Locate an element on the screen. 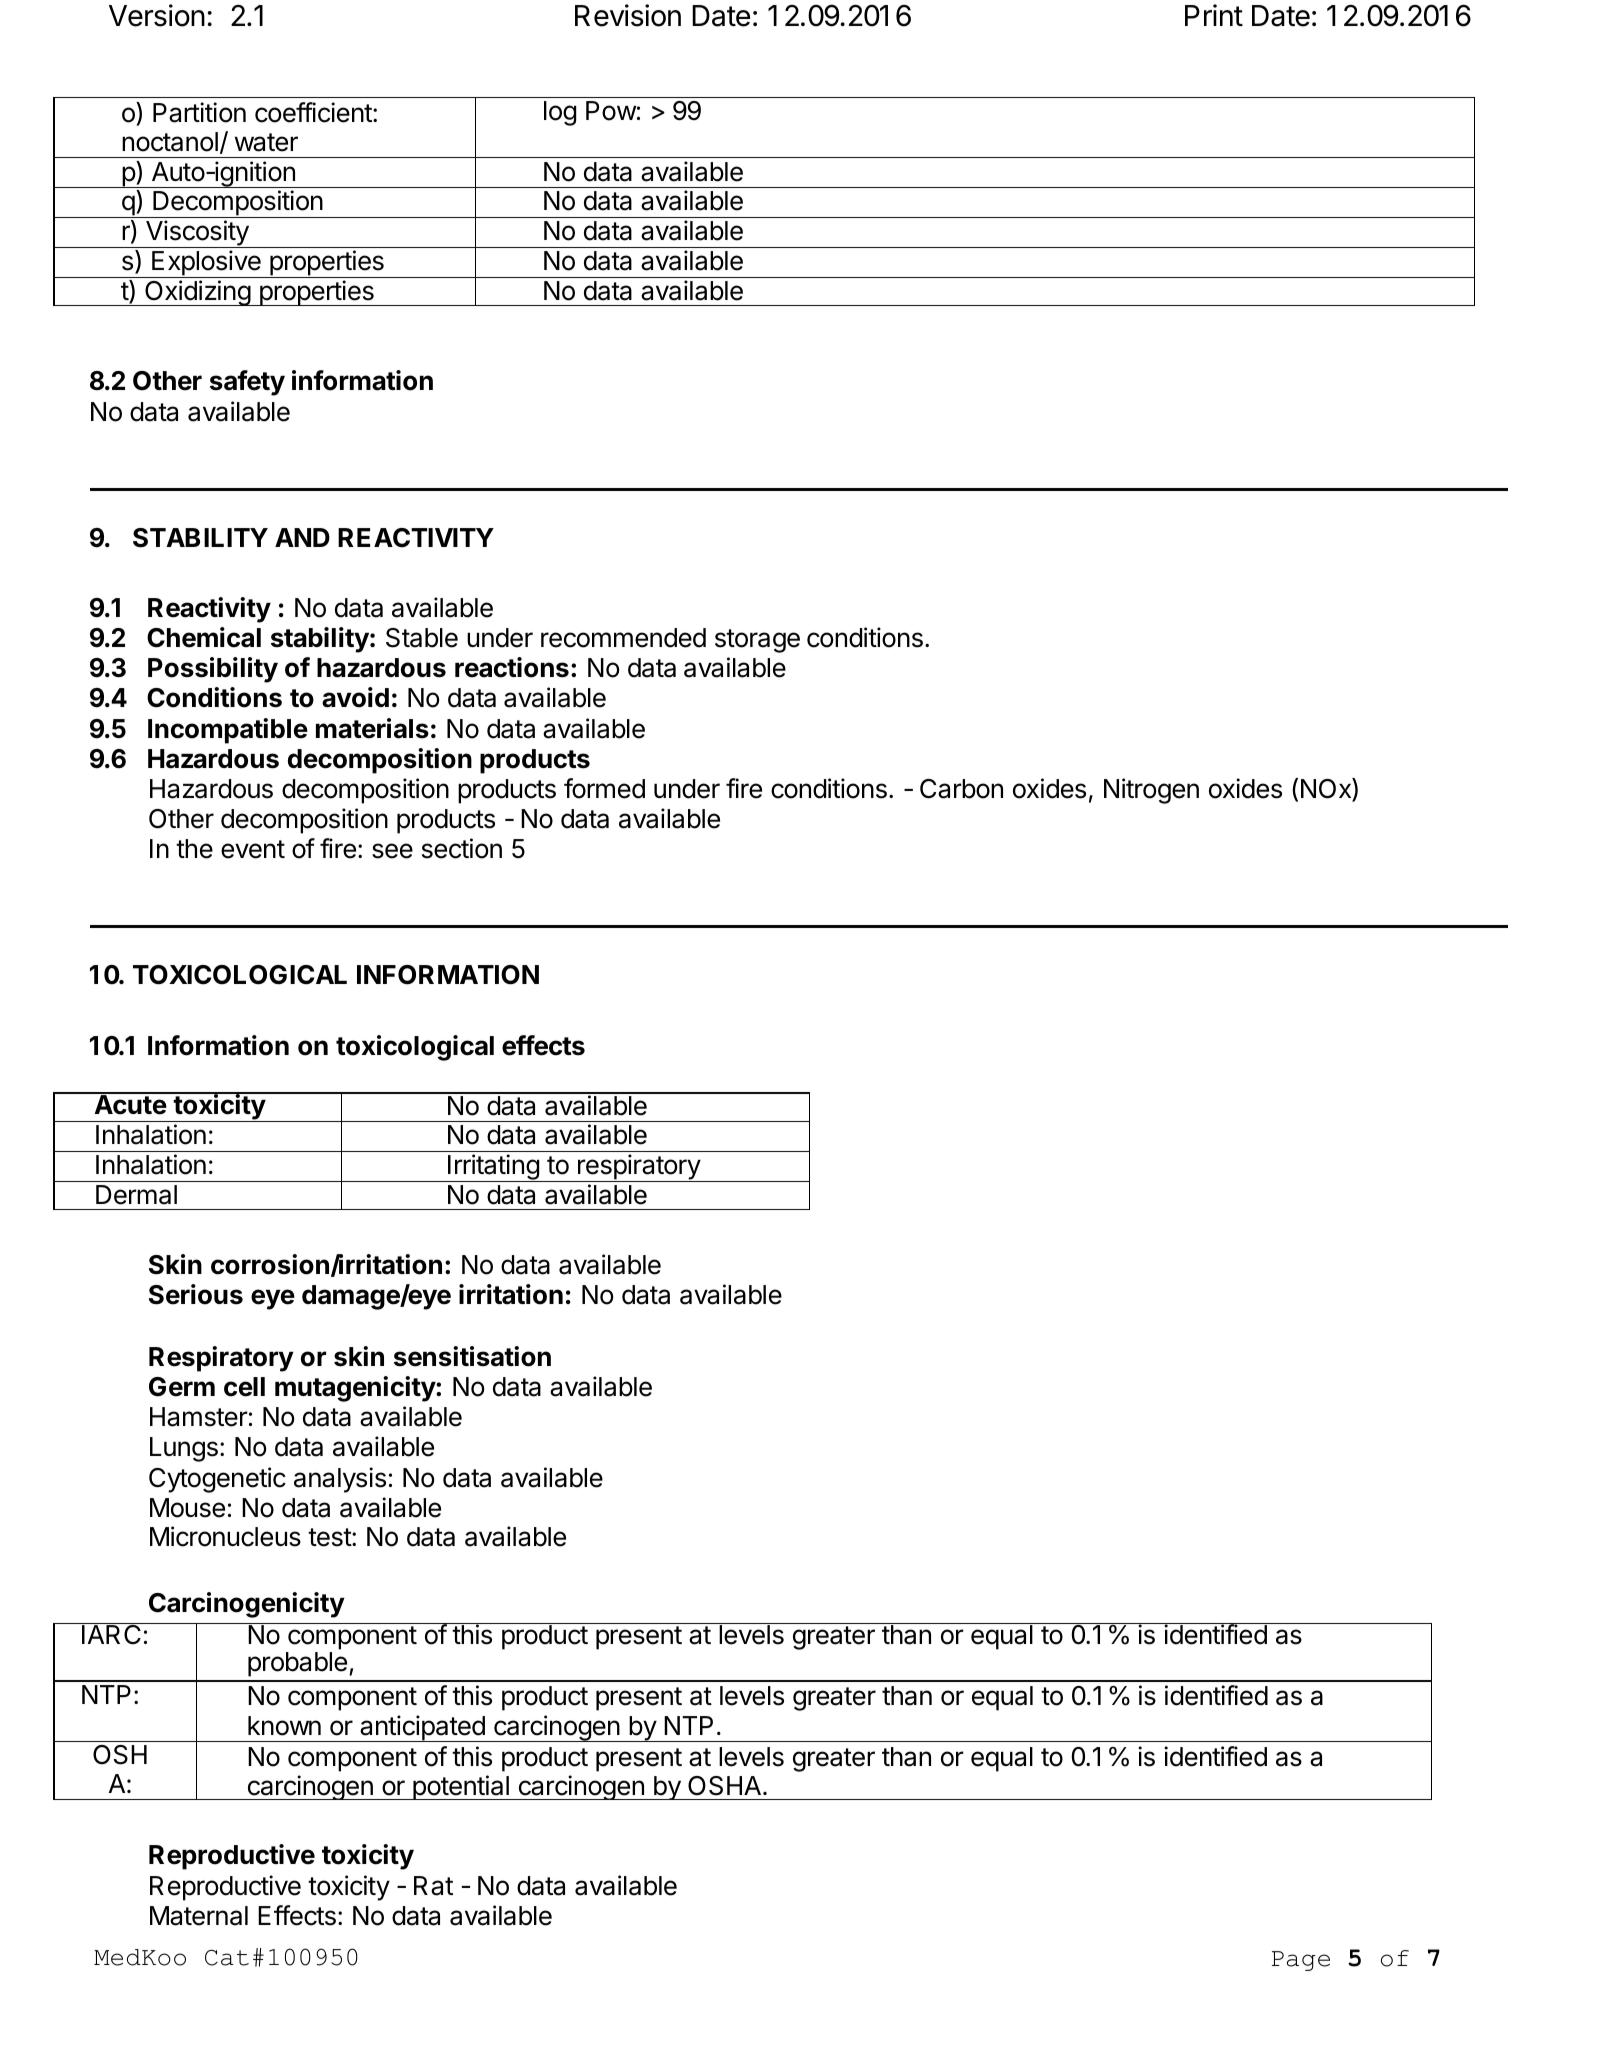 This screenshot has height=2068, width=1598. AND is located at coordinates (302, 537).
